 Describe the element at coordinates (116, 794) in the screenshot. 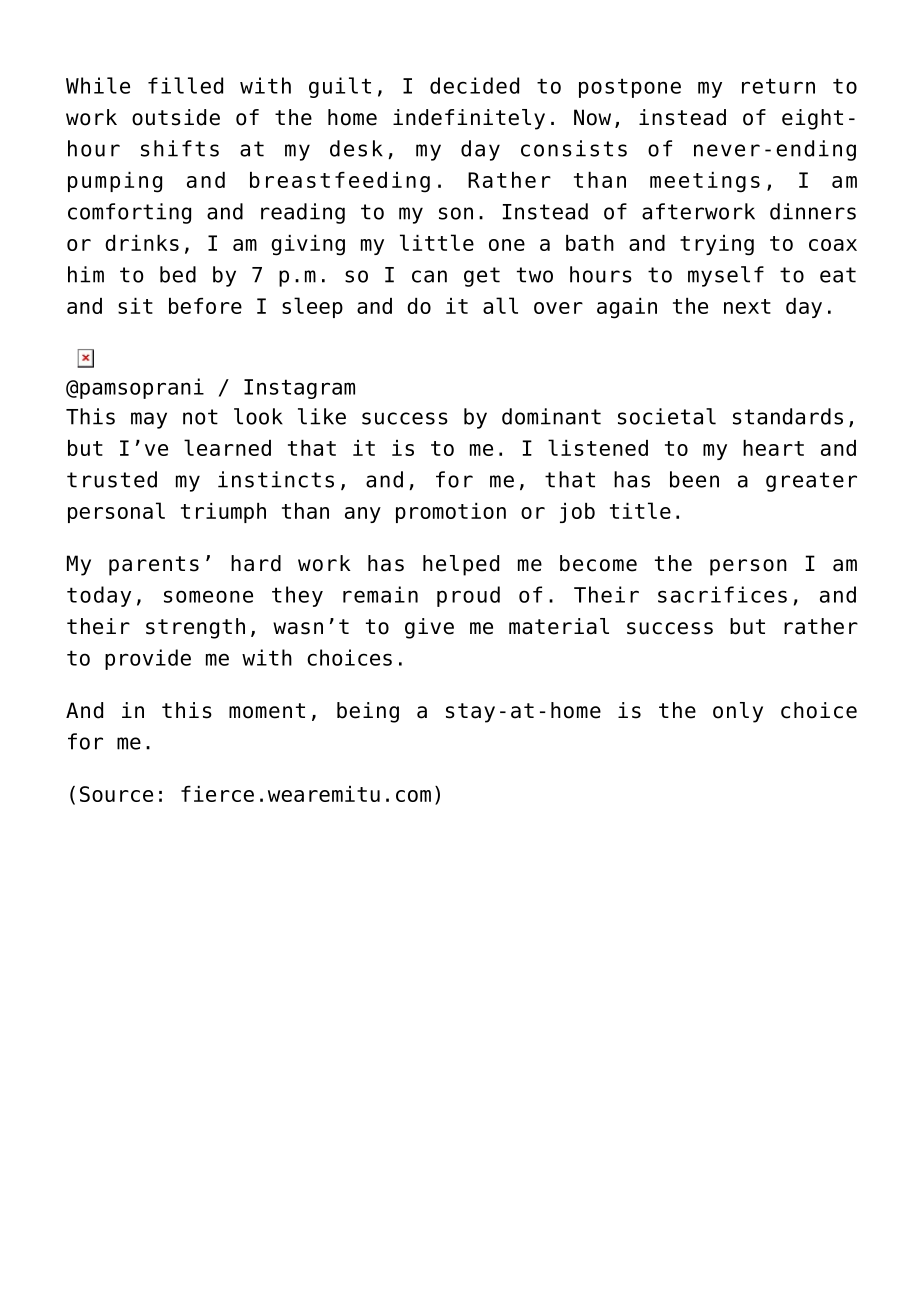

I see `Source` at that location.
